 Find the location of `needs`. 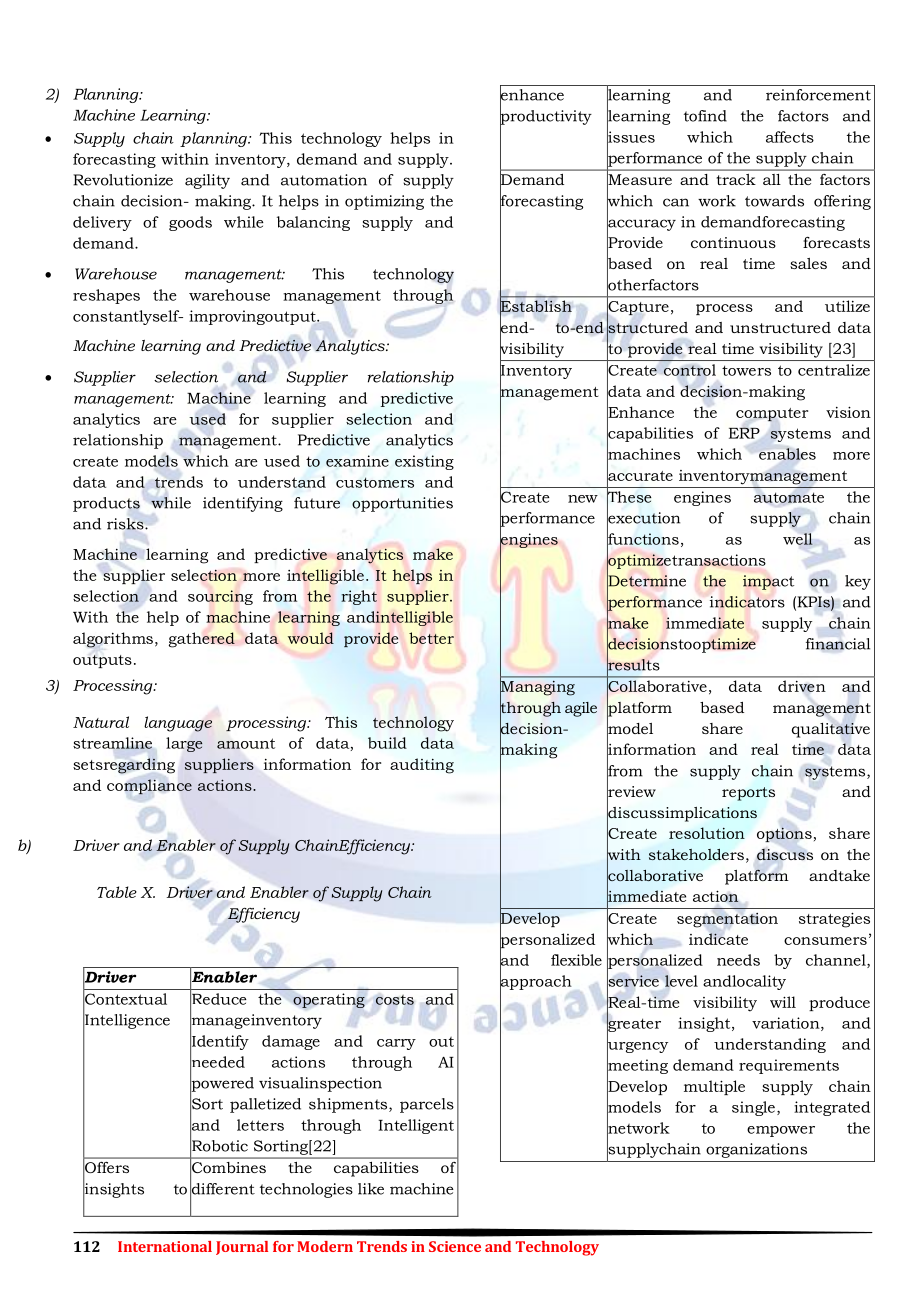

needs is located at coordinates (738, 960).
